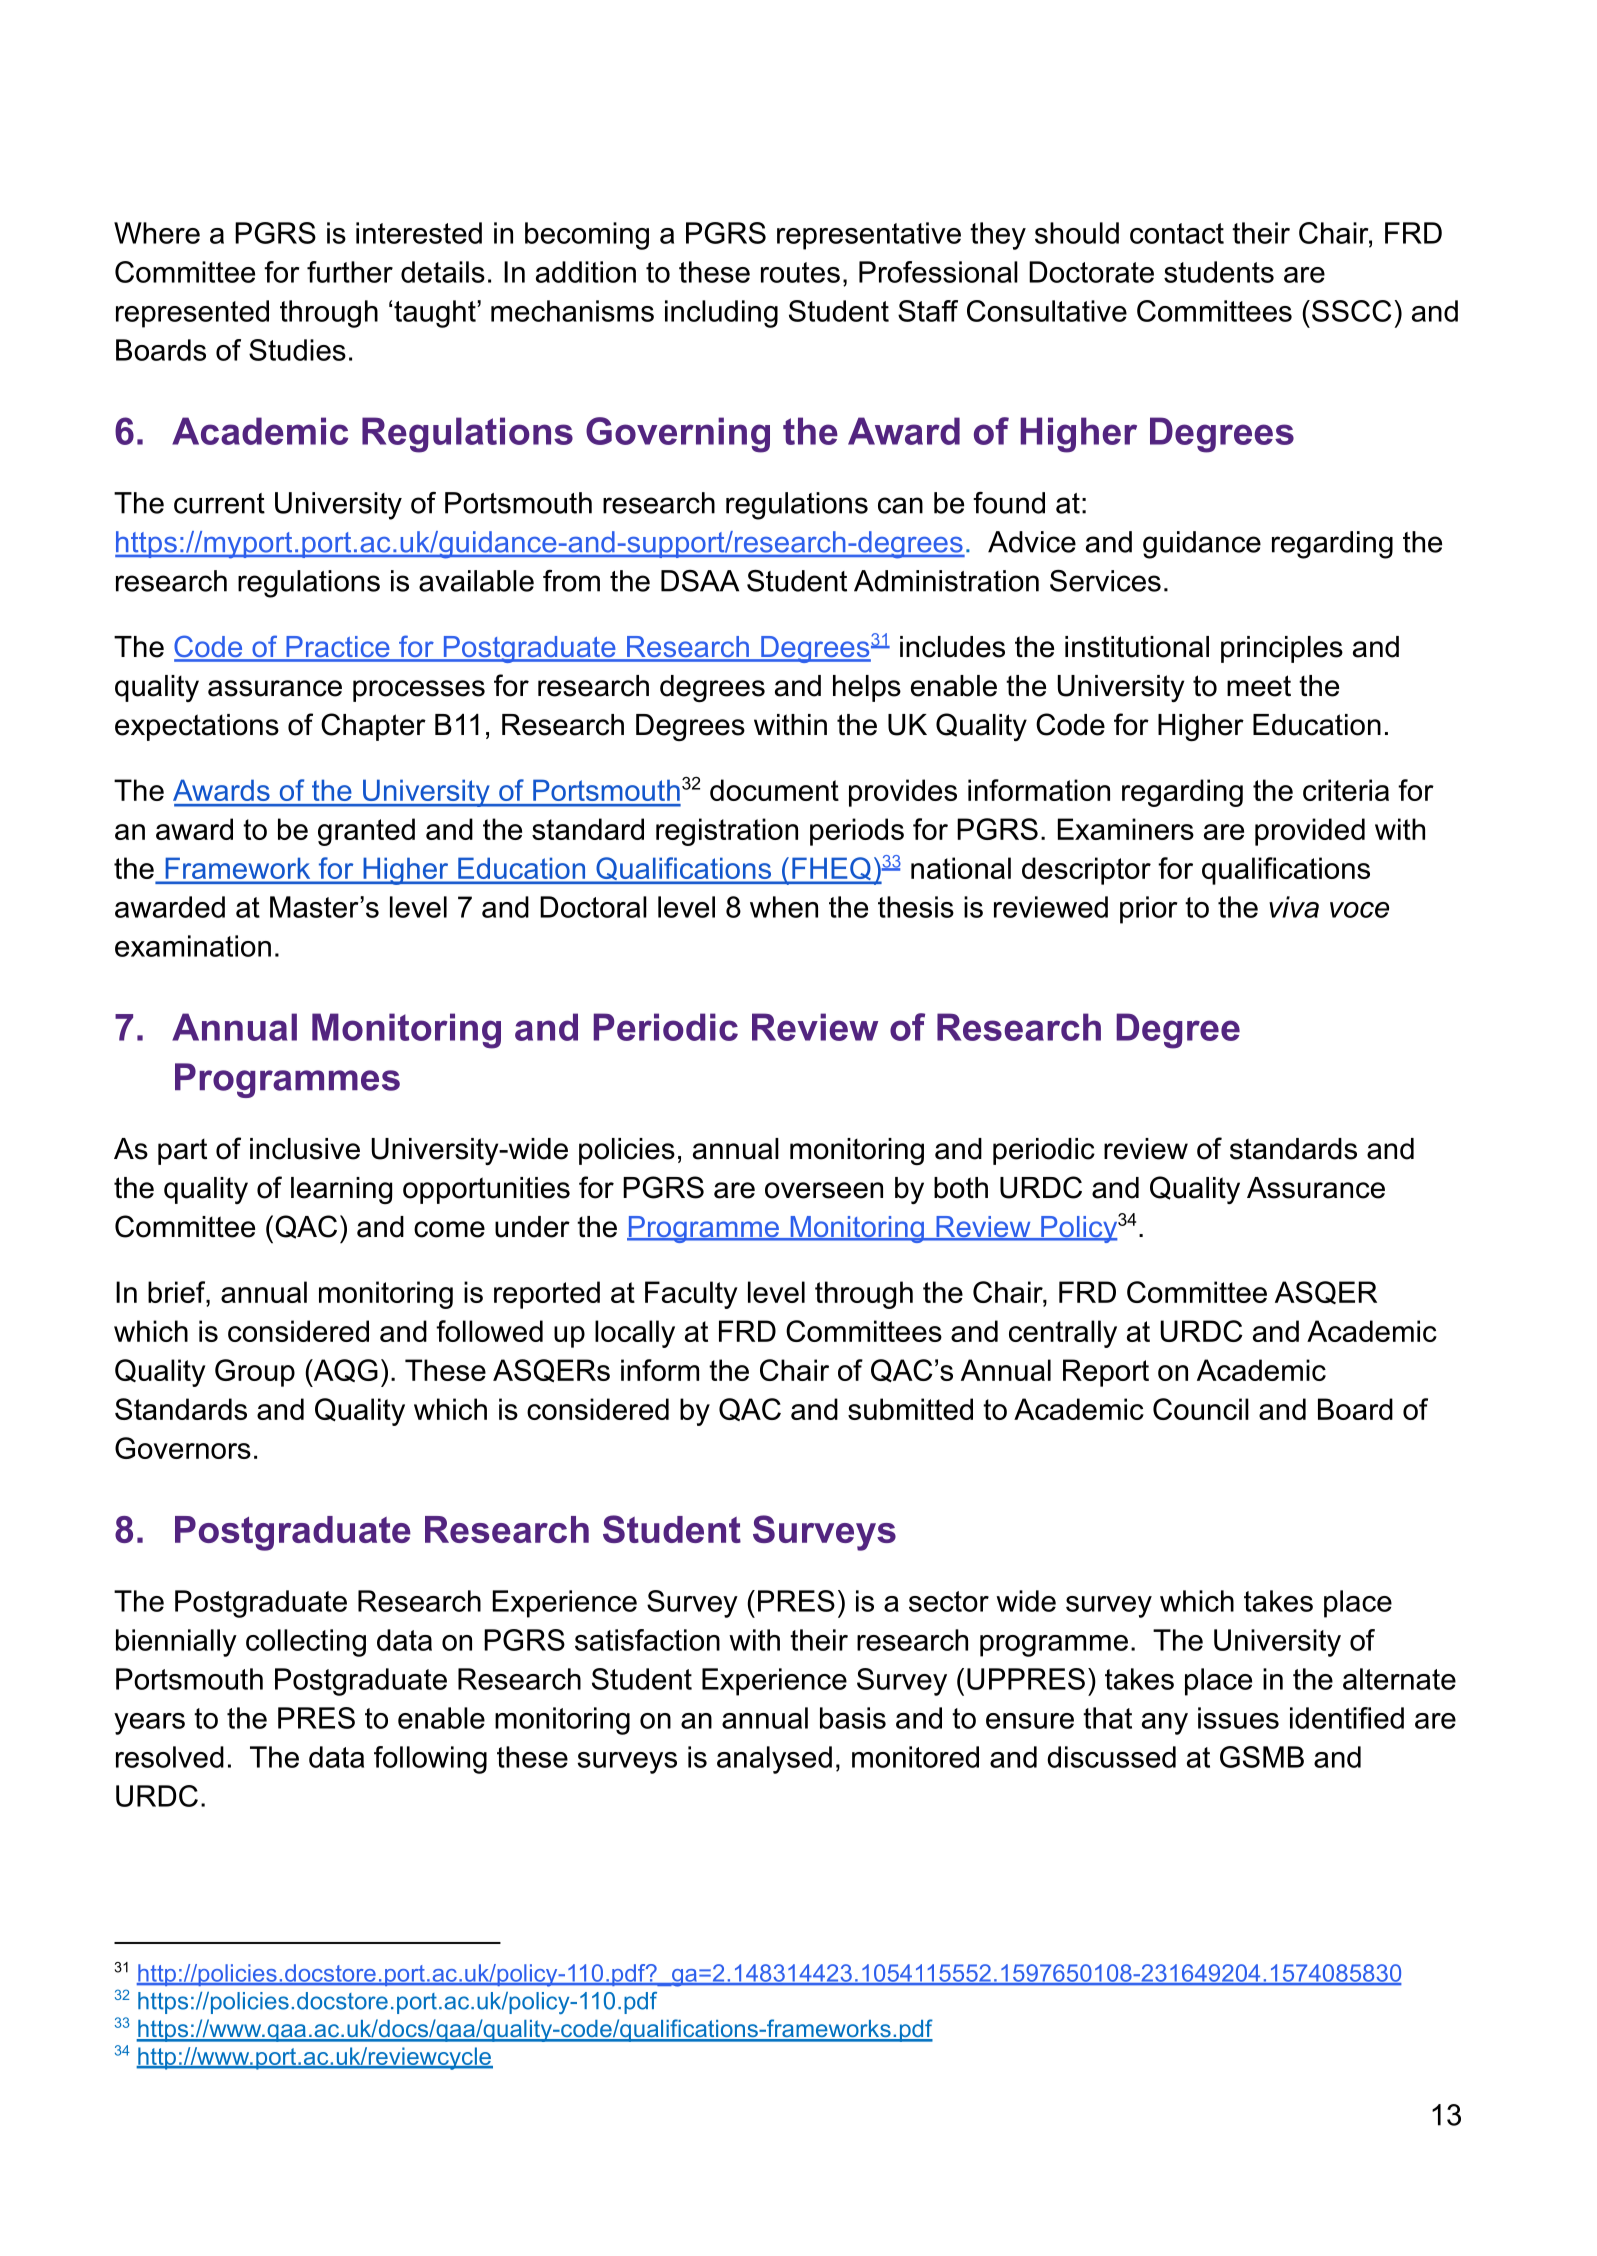 The width and height of the screenshot is (1597, 2256). Describe the element at coordinates (306, 1643) in the screenshot. I see `collecting` at that location.
